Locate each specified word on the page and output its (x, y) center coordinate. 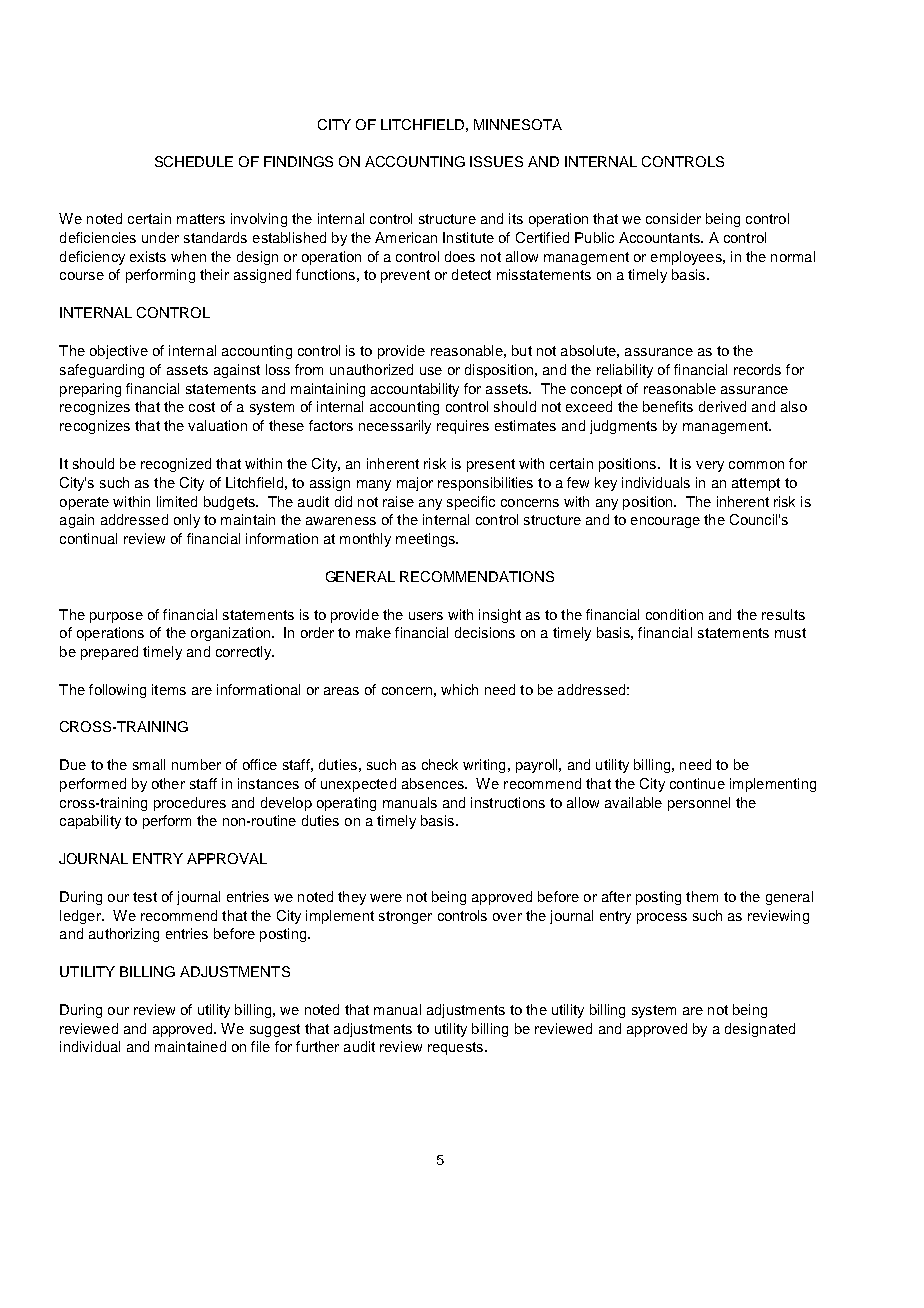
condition (674, 614)
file (260, 1046)
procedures (190, 804)
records (757, 369)
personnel (699, 804)
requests (455, 1048)
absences (434, 783)
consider (673, 218)
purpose (116, 617)
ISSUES (496, 161)
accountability (415, 390)
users (426, 616)
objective (119, 352)
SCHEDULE (194, 161)
